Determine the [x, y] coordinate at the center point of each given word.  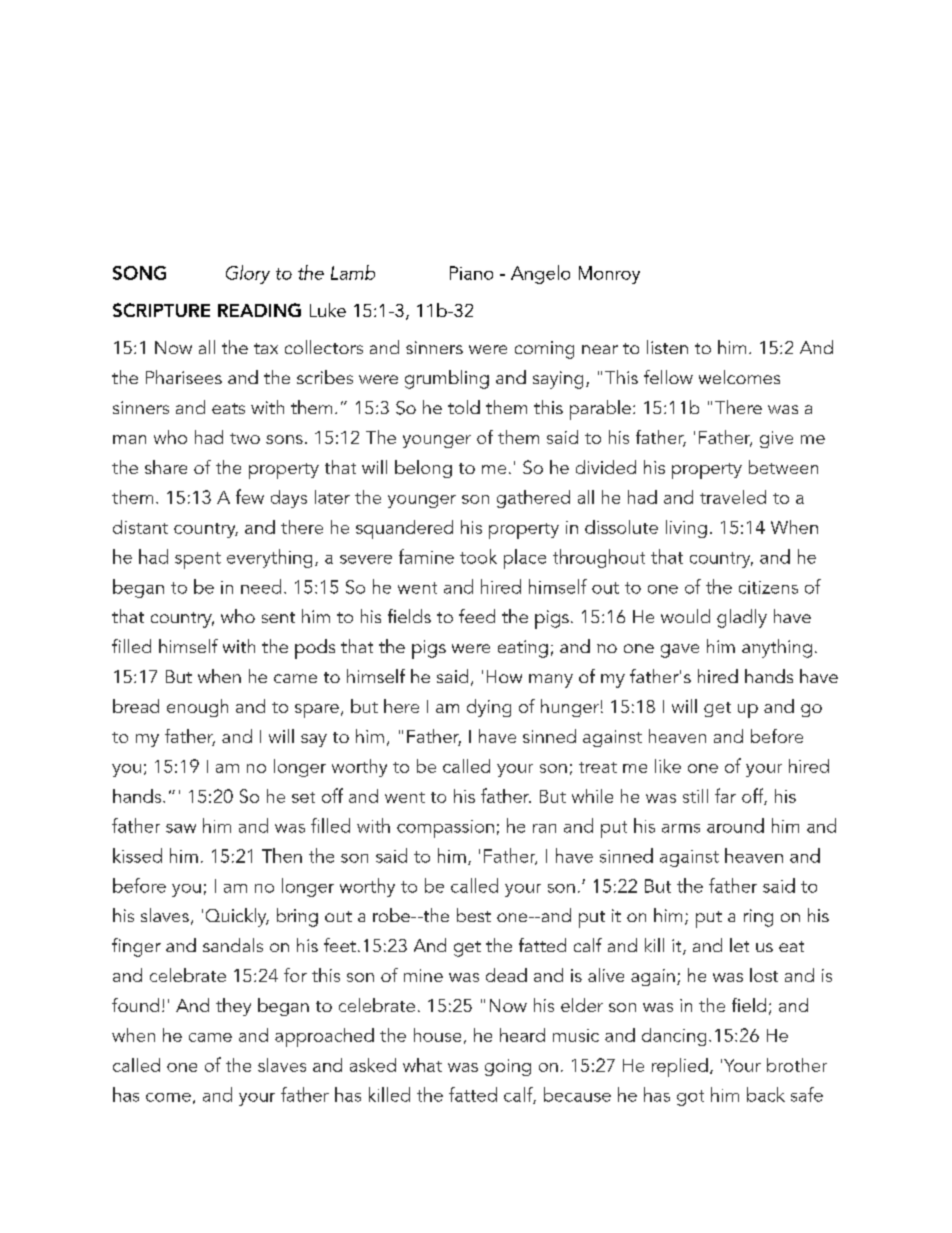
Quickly [237, 917]
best [474, 915]
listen [667, 347]
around [735, 825]
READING [259, 310]
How [504, 676]
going [508, 1067]
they [233, 1007]
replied [680, 1067]
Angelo [540, 274]
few [250, 496]
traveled [733, 497]
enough [197, 708]
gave [680, 651]
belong [423, 469]
